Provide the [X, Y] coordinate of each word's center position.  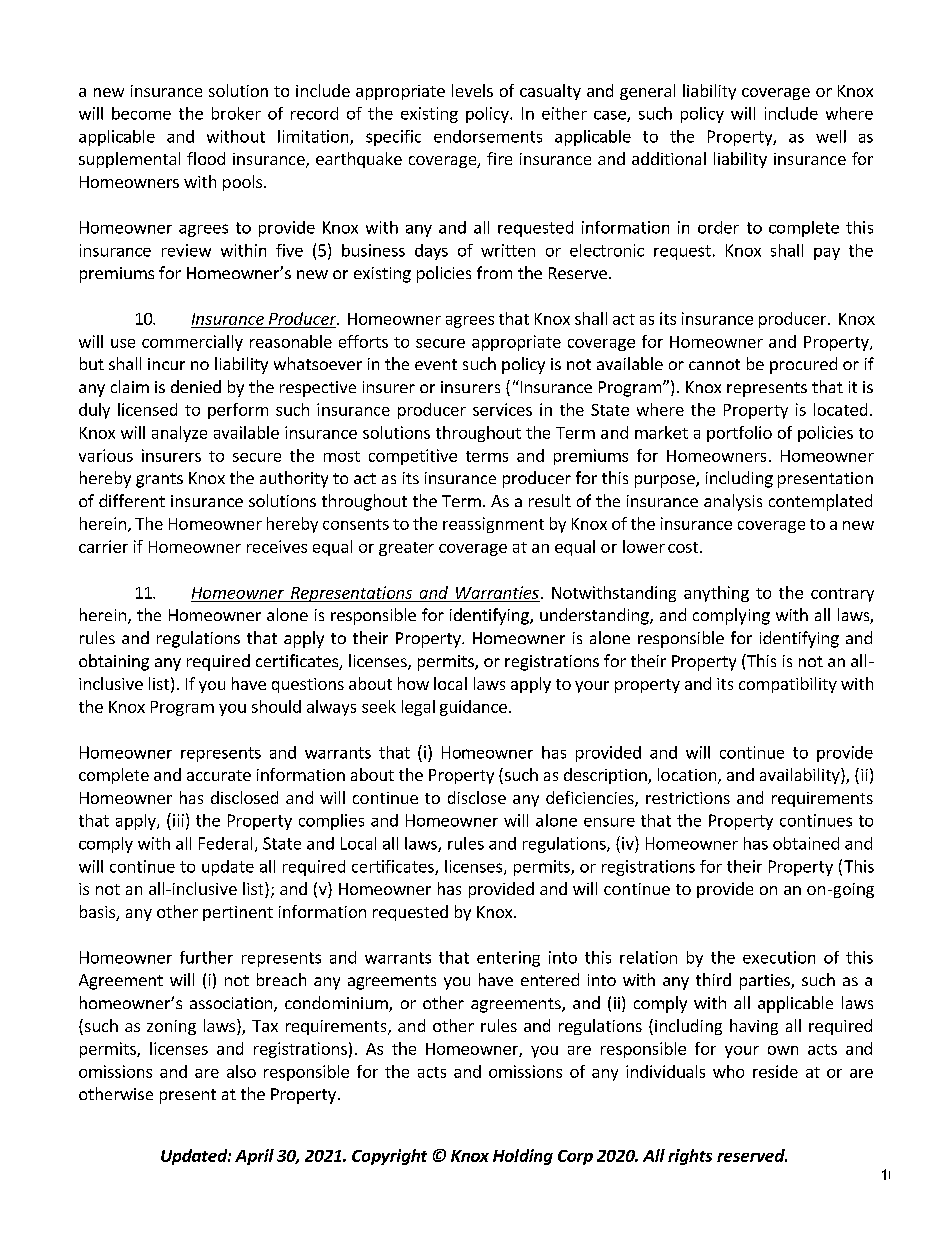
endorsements [488, 136]
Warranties [497, 592]
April [254, 1157]
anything [716, 594]
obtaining [114, 662]
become [141, 113]
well [831, 136]
